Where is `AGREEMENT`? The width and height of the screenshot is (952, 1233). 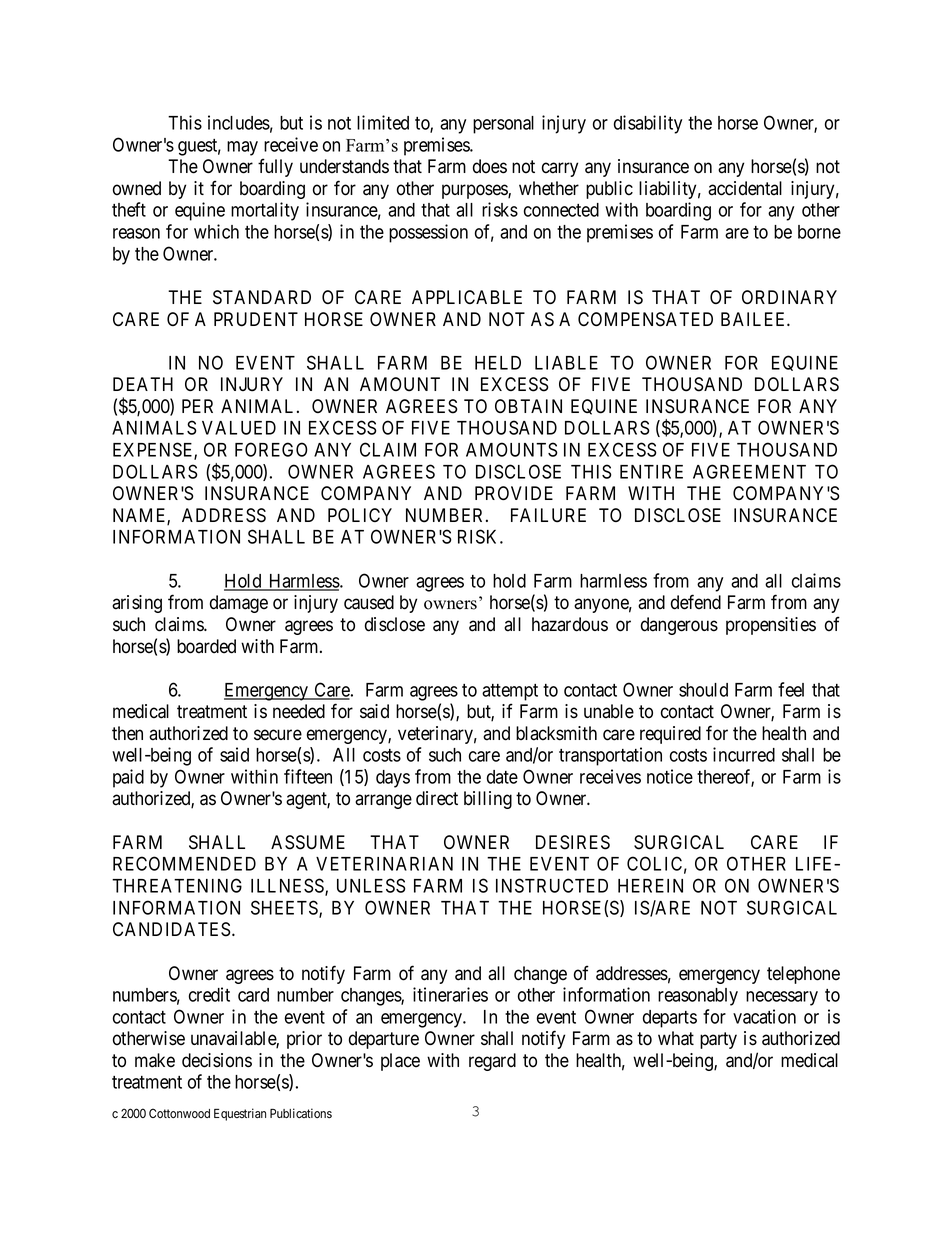 AGREEMENT is located at coordinates (749, 471).
